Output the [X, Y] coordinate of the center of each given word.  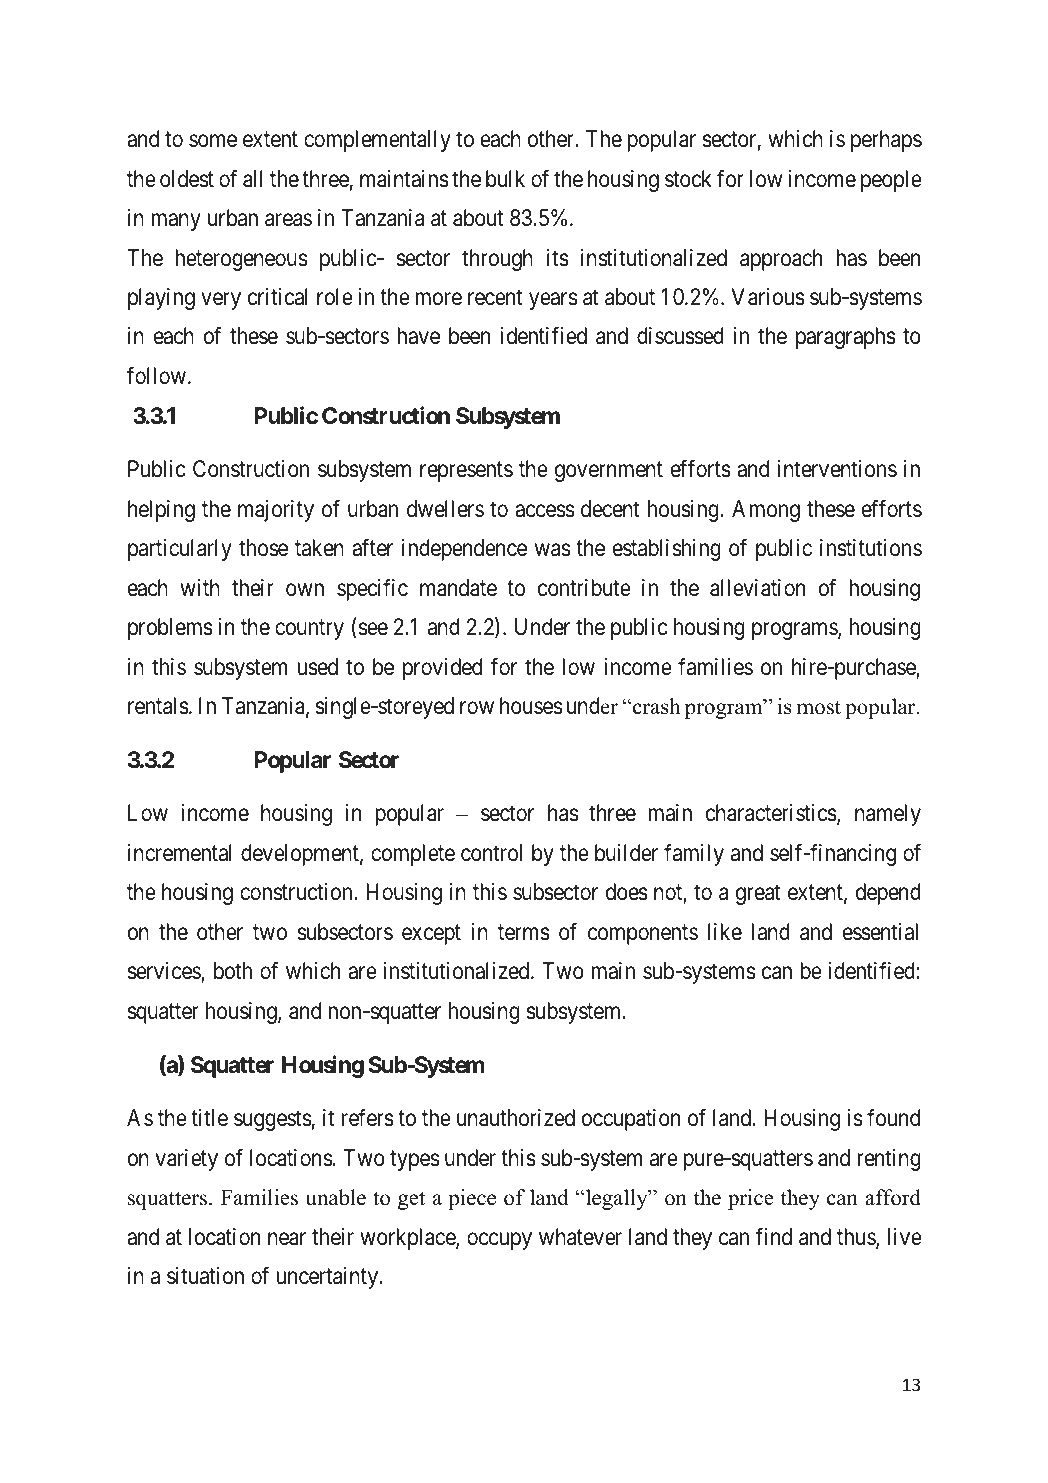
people [891, 181]
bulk [505, 179]
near [287, 1239]
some [213, 141]
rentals [158, 706]
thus [857, 1238]
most [819, 708]
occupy [499, 1241]
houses [531, 706]
